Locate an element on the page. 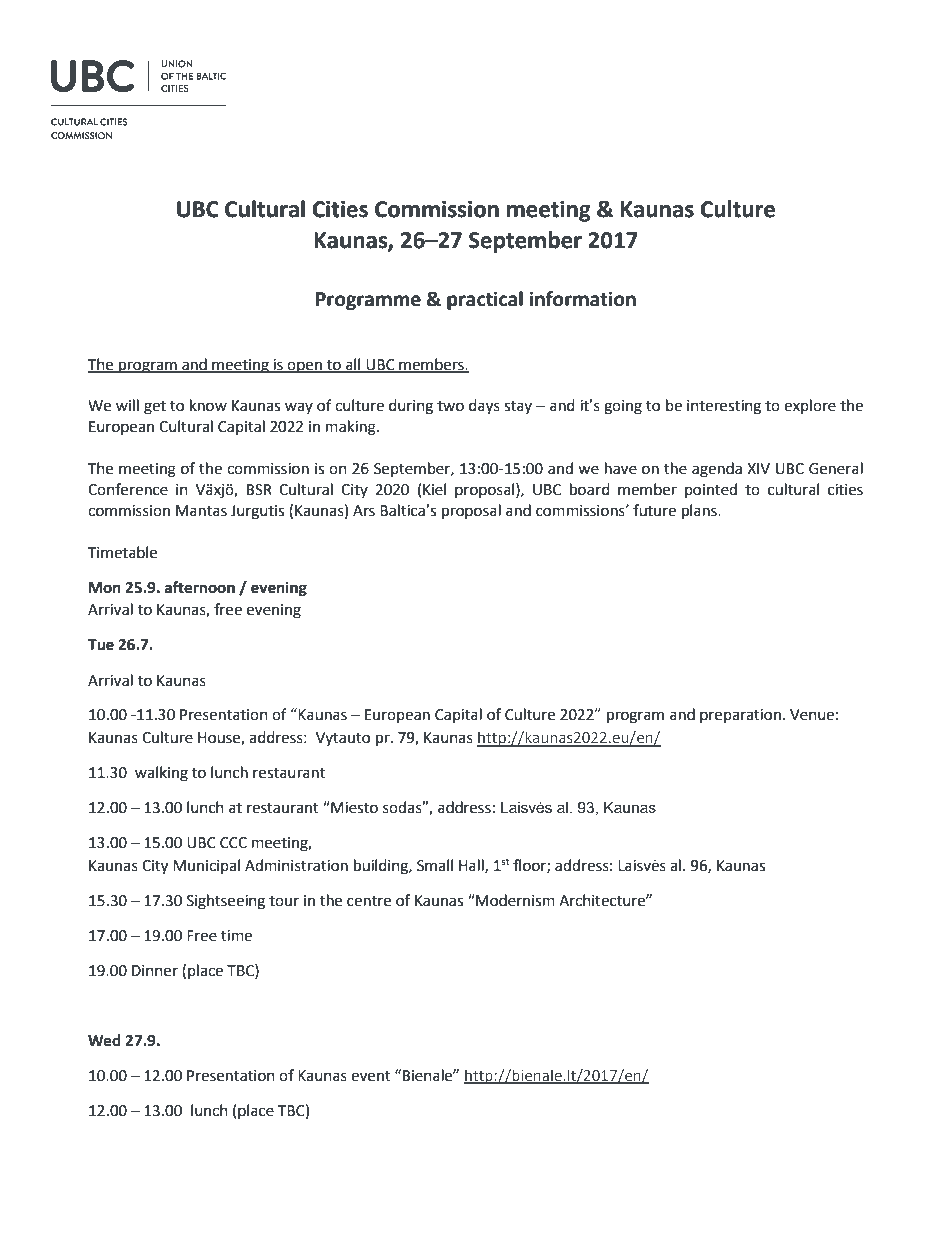 Image resolution: width=952 pixels, height=1233 pixels. practical is located at coordinates (485, 300).
